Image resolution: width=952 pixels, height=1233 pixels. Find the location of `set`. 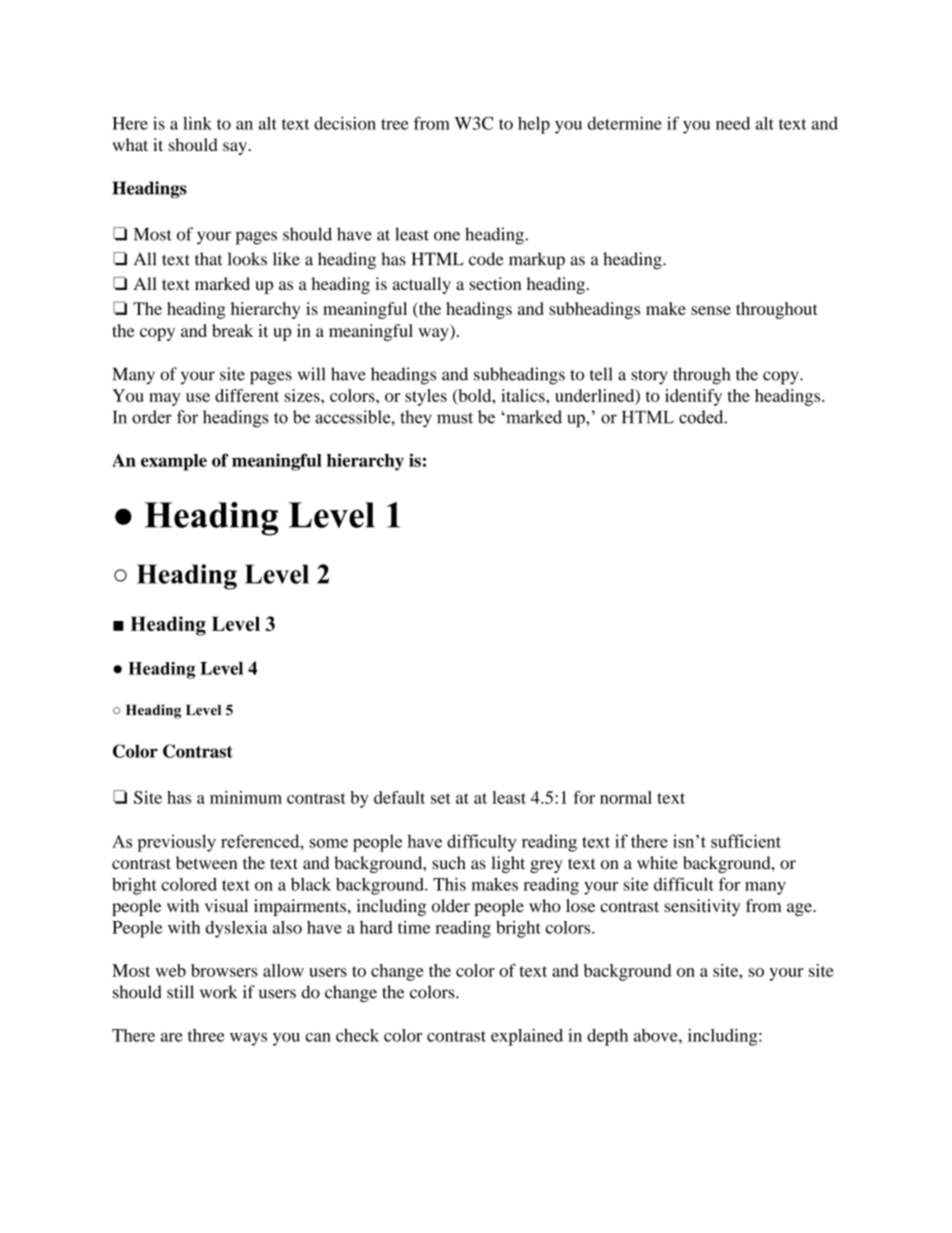

set is located at coordinates (441, 798).
